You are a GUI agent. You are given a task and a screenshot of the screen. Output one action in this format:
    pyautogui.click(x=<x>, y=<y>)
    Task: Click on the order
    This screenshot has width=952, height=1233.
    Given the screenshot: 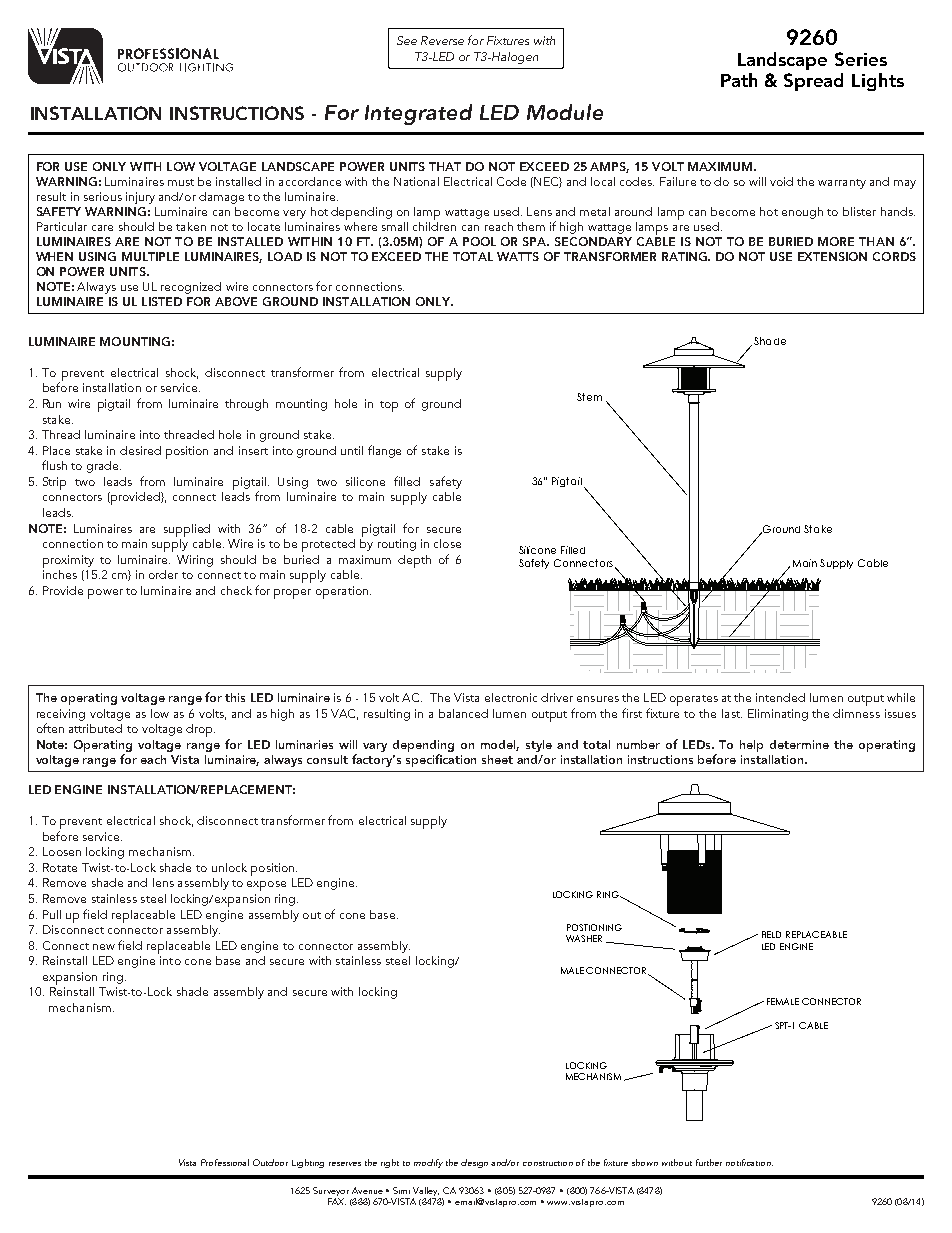 What is the action you would take?
    pyautogui.click(x=163, y=574)
